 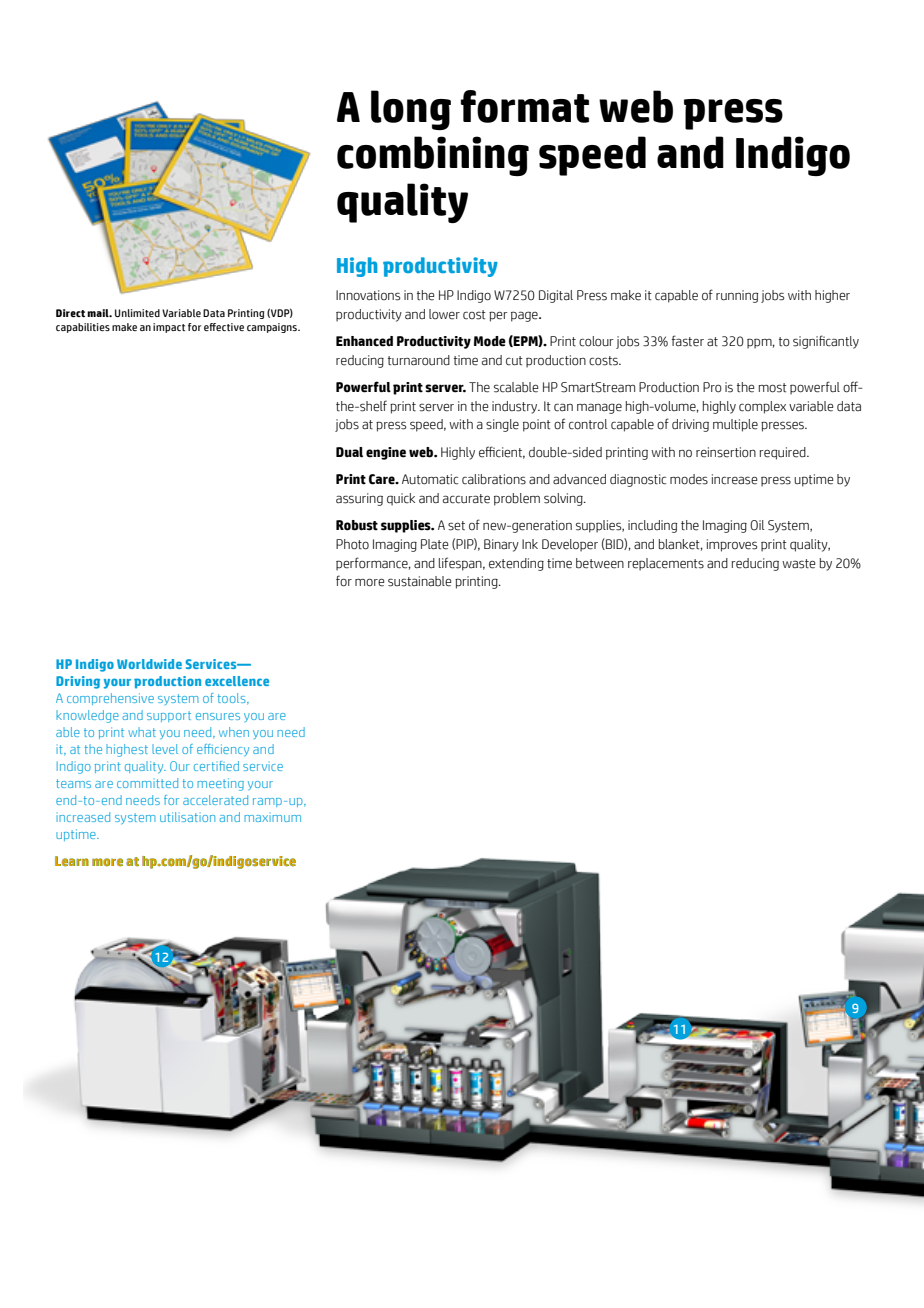 What do you see at coordinates (215, 800) in the image?
I see `accelerated` at bounding box center [215, 800].
